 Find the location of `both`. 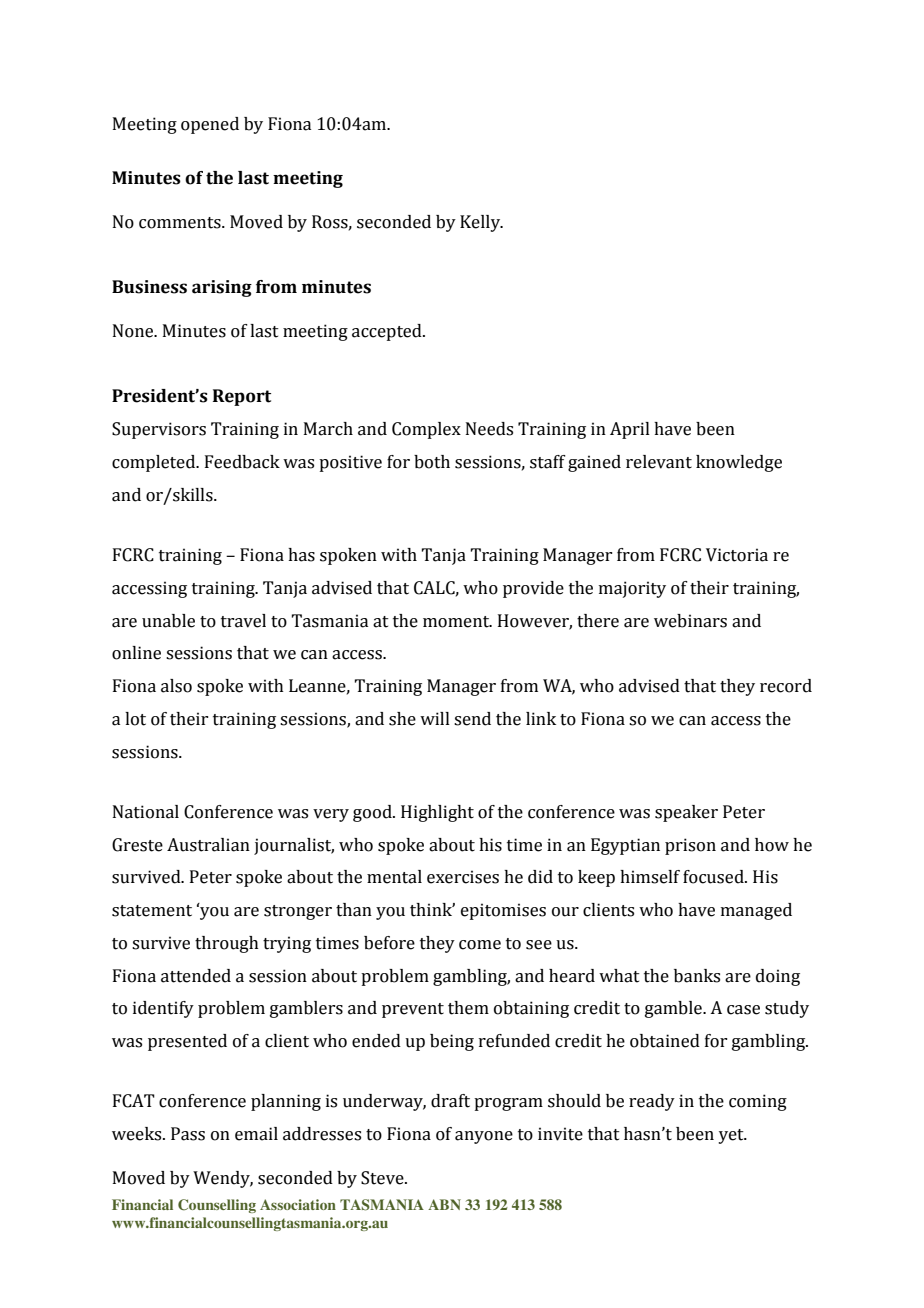

both is located at coordinates (432, 462).
